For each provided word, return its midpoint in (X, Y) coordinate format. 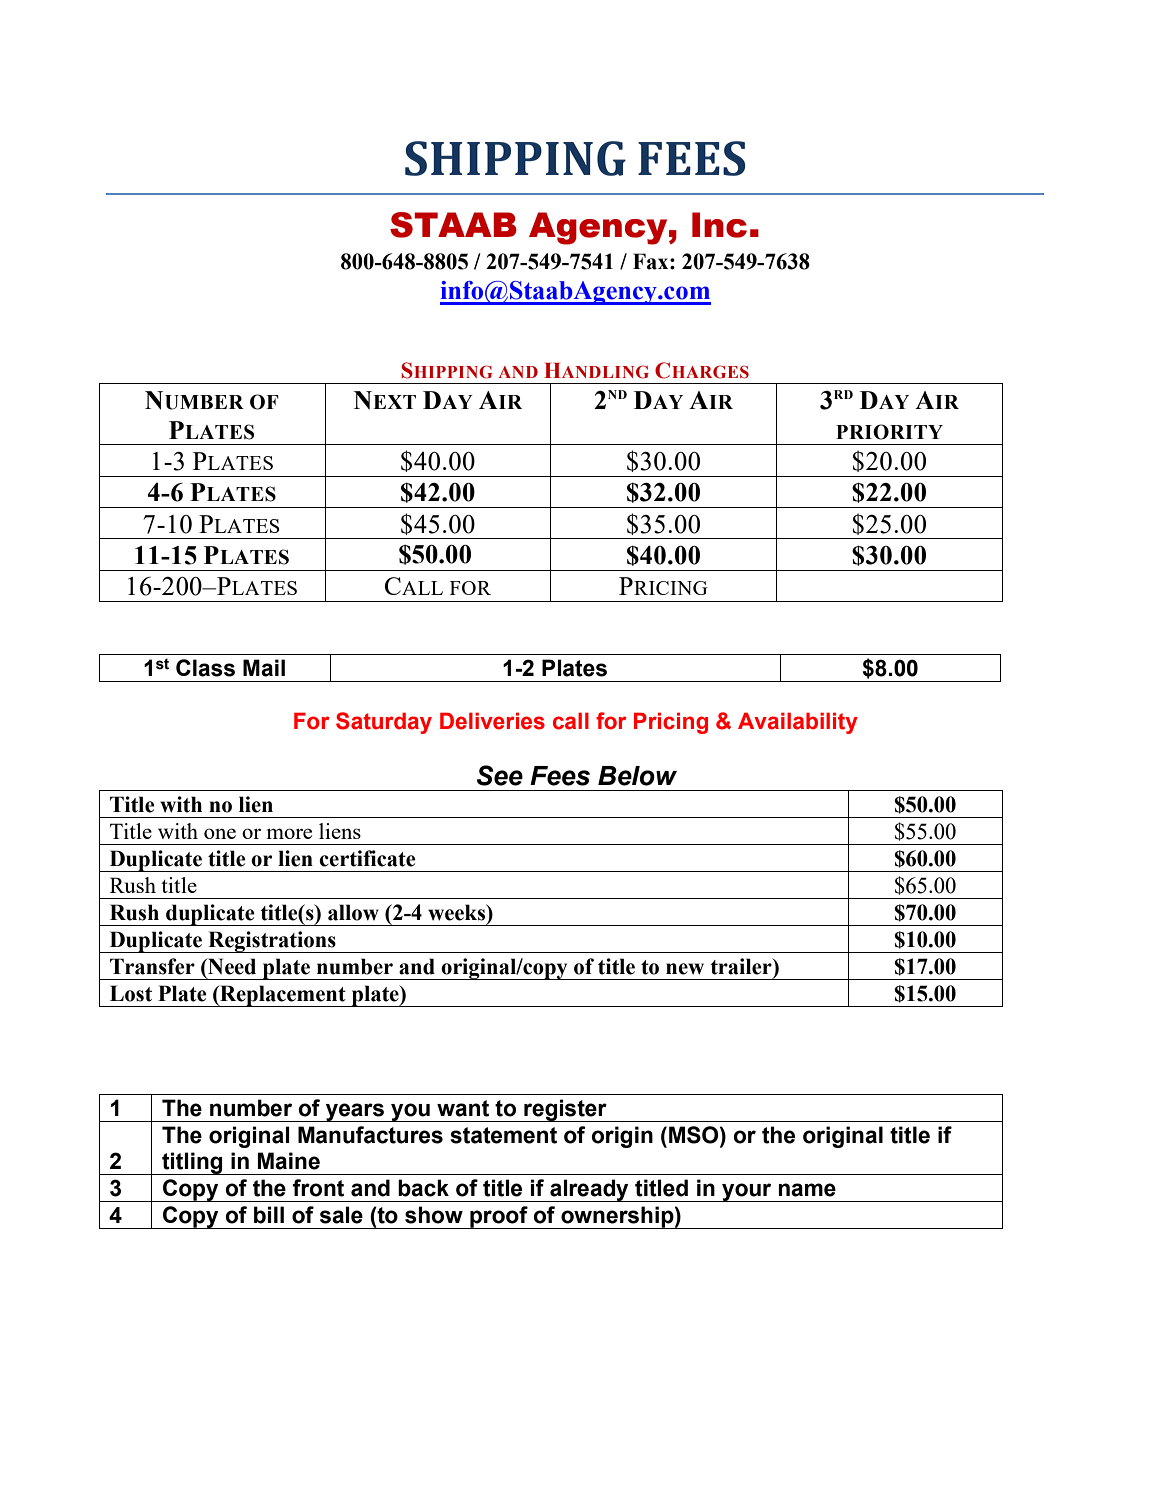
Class (205, 668)
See (500, 775)
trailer (742, 966)
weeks (458, 913)
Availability (798, 723)
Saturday (384, 723)
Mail (264, 668)
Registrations (272, 942)
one (220, 833)
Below (637, 776)
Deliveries (492, 721)
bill (269, 1215)
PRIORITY (889, 432)
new (685, 969)
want (463, 1108)
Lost (131, 993)
